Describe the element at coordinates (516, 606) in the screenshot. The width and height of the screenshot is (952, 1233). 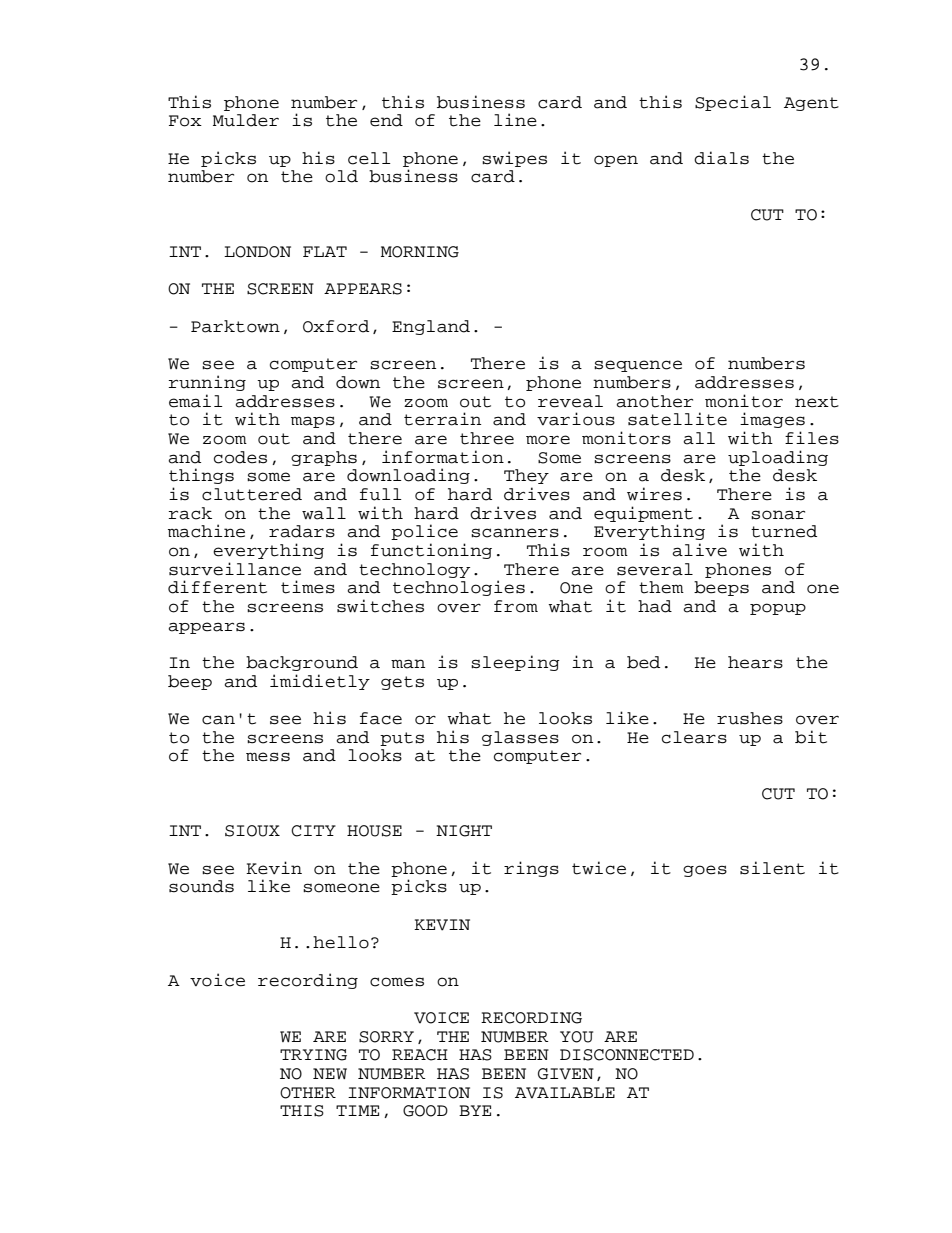
I see `from` at that location.
